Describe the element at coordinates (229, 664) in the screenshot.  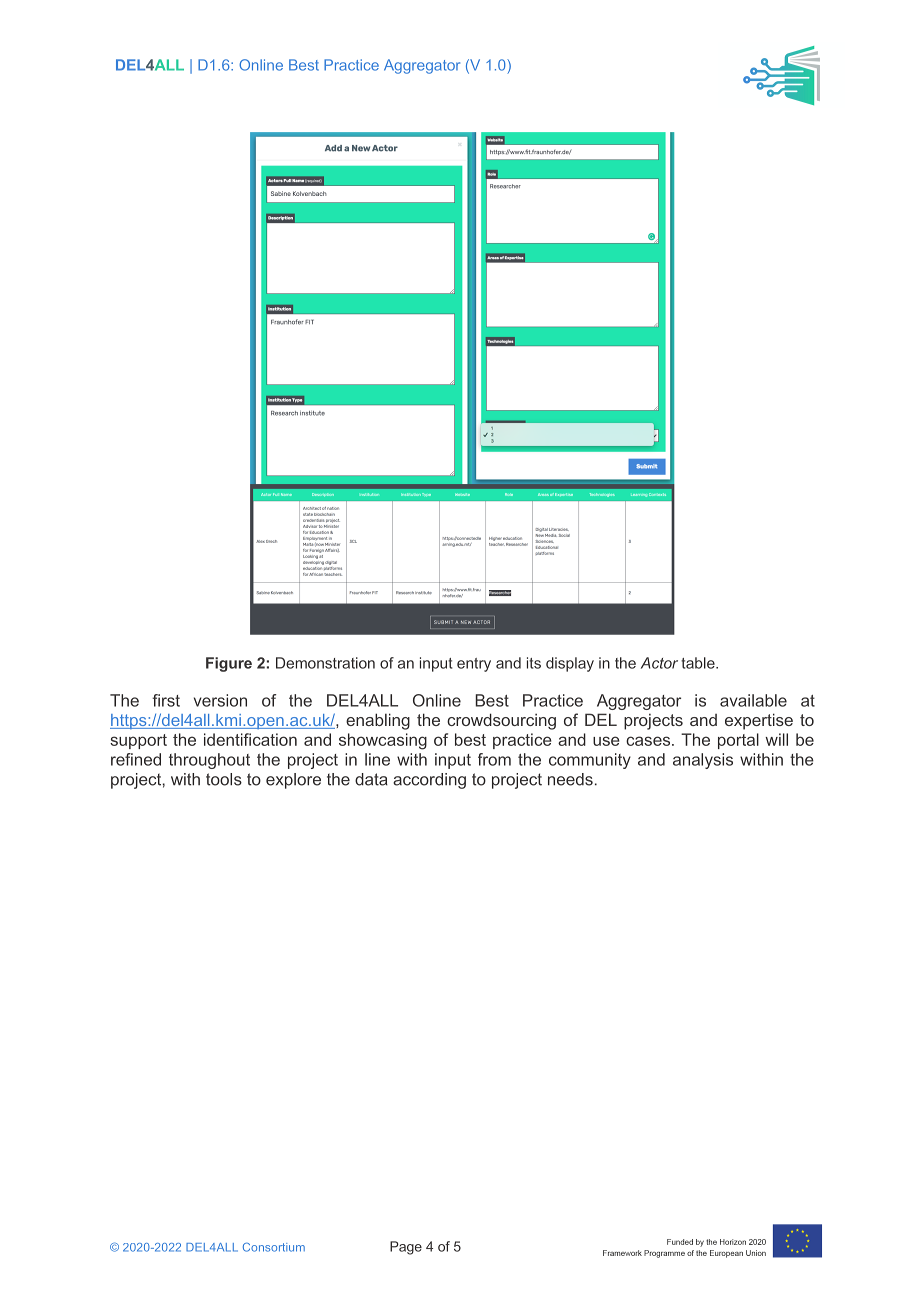
I see `Figure` at that location.
